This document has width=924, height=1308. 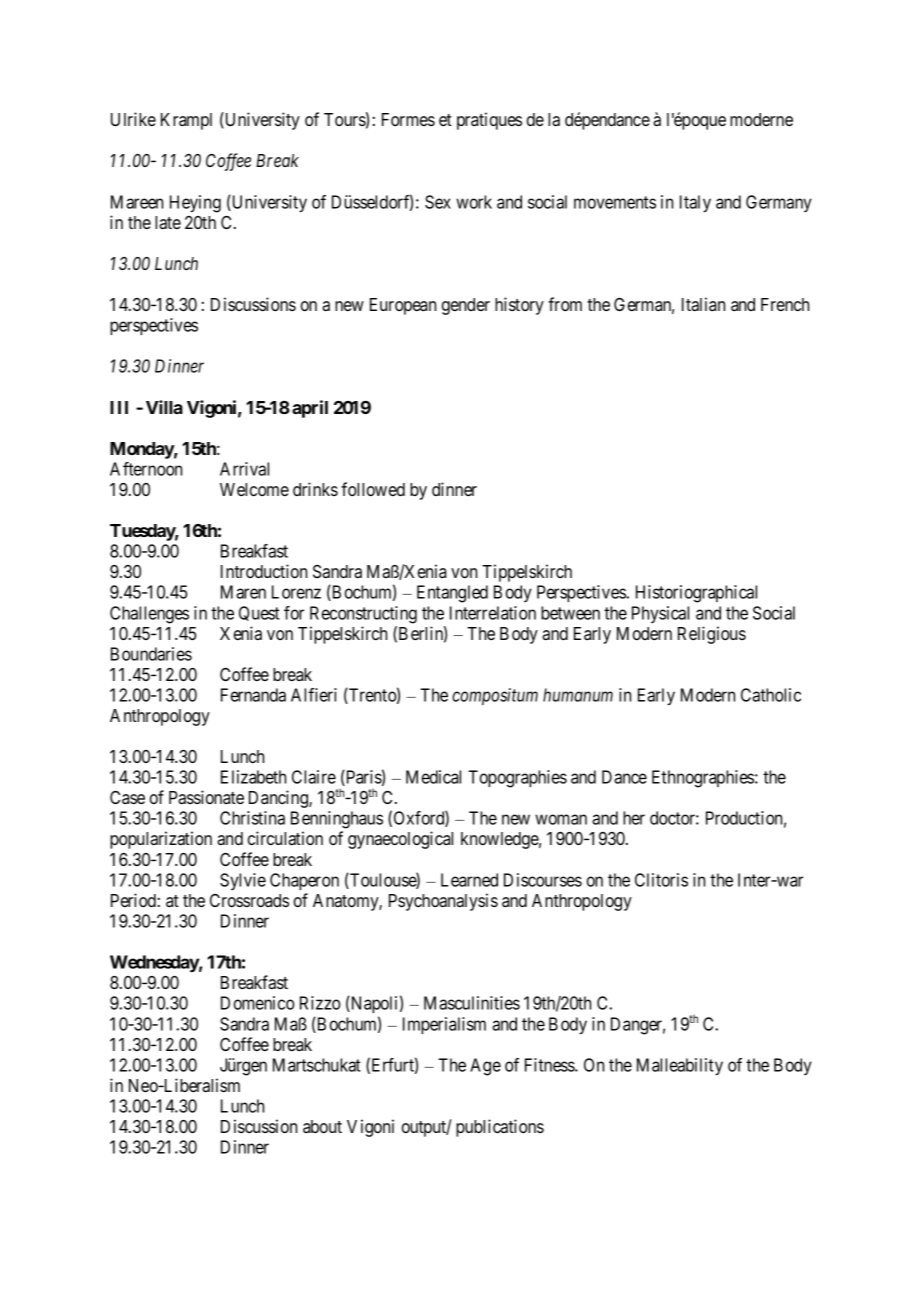 What do you see at coordinates (695, 203) in the document?
I see `Italy` at bounding box center [695, 203].
